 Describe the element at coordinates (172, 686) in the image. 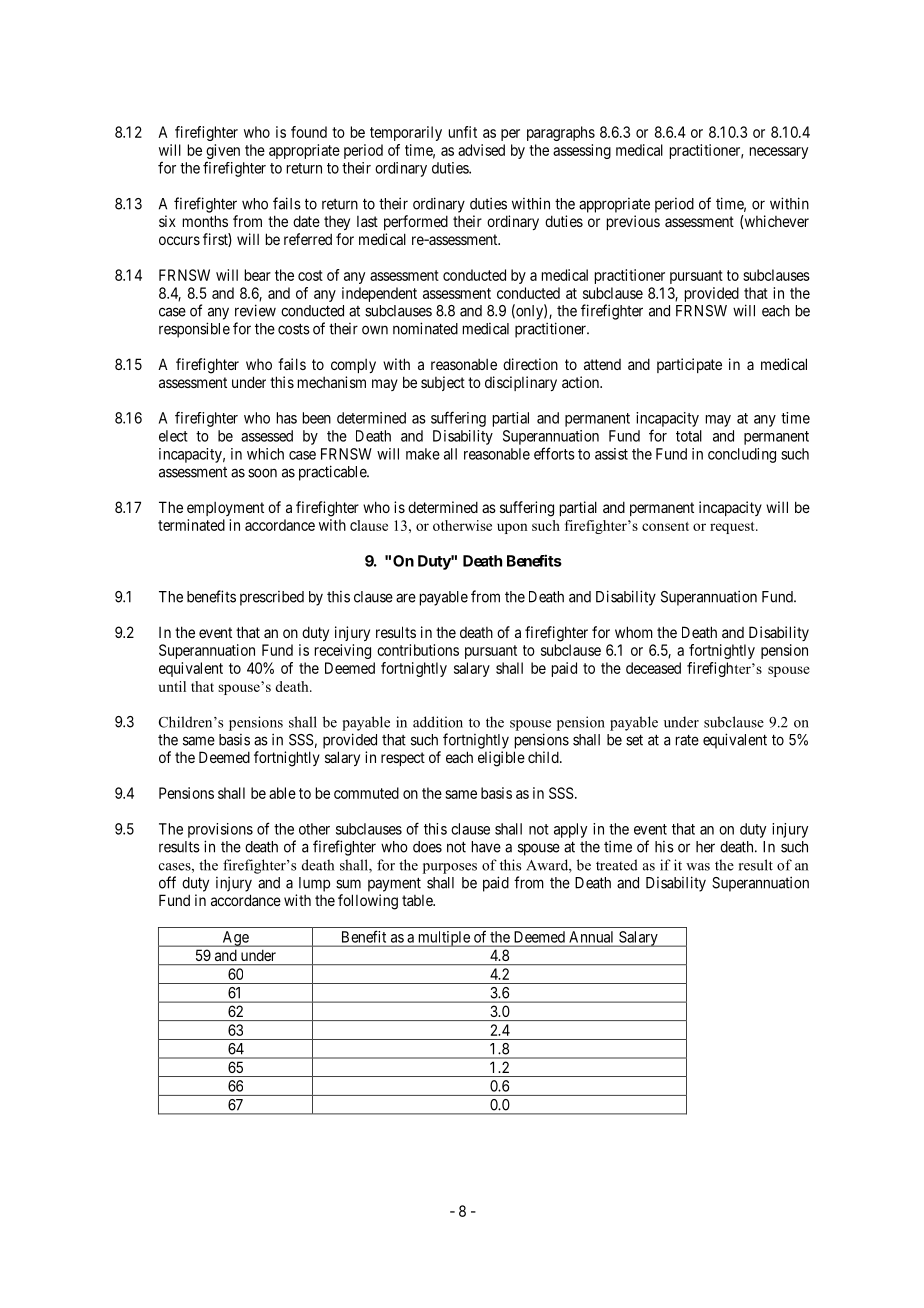

I see `until` at that location.
